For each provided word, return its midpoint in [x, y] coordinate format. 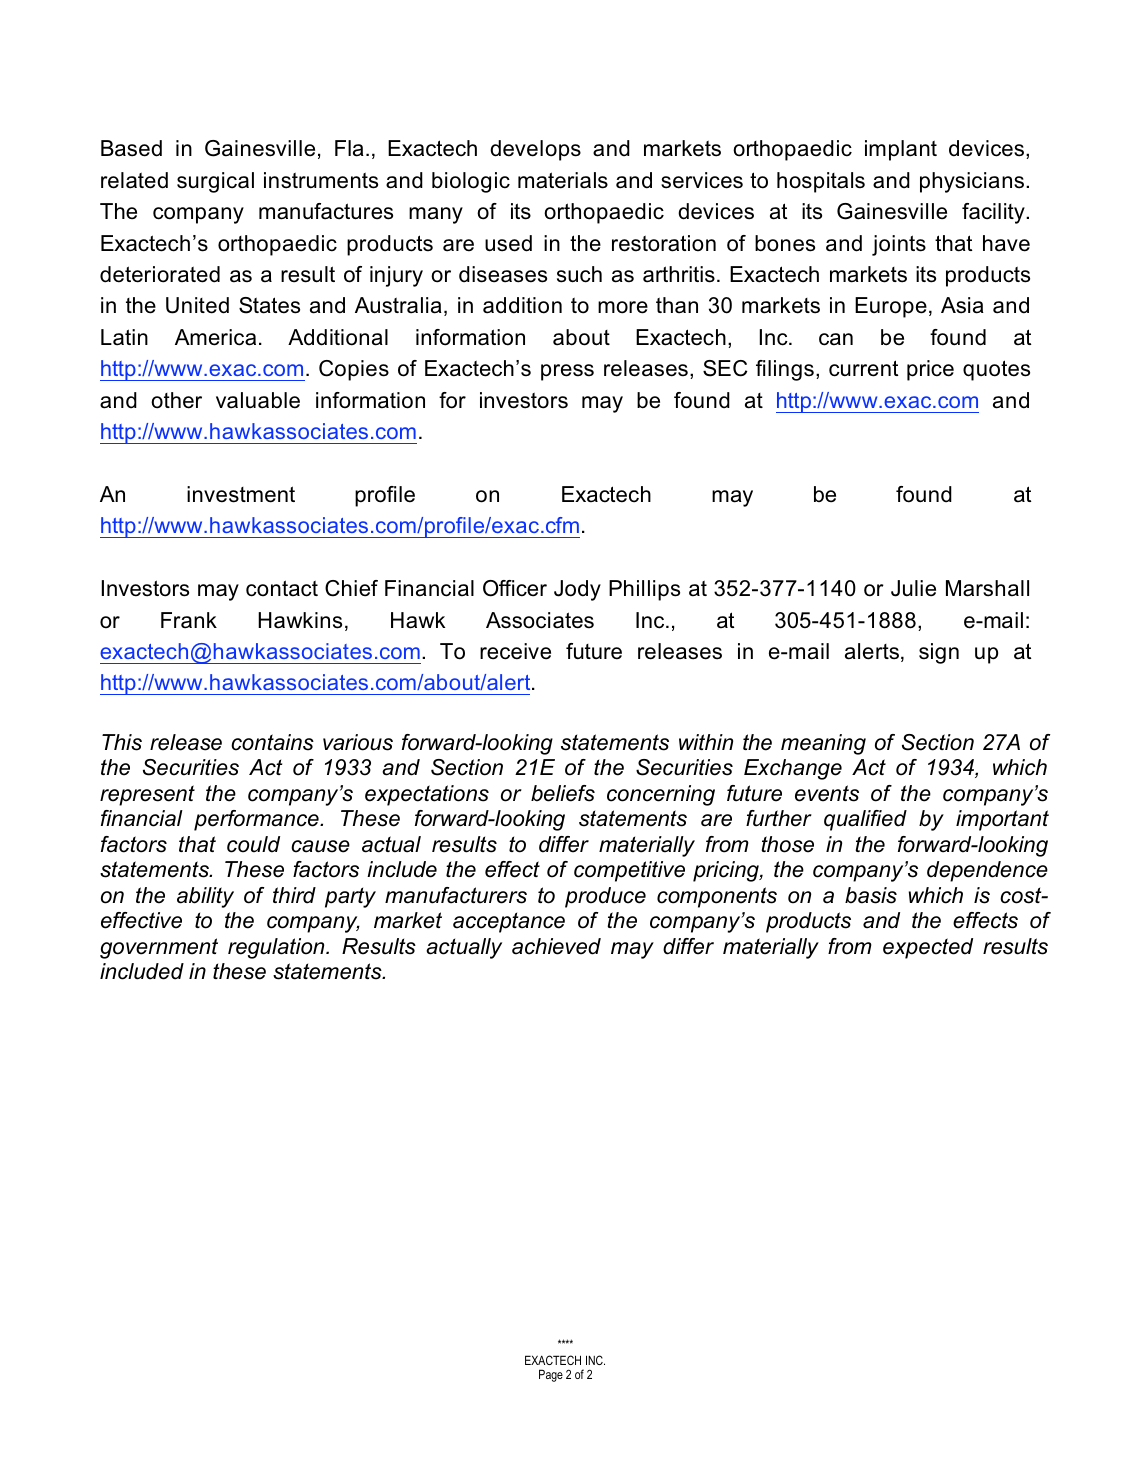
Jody [577, 590]
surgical [215, 182]
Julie [913, 588]
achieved [556, 946]
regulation [277, 948]
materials [563, 180]
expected [928, 948]
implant [901, 150]
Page [551, 1375]
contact [282, 588]
